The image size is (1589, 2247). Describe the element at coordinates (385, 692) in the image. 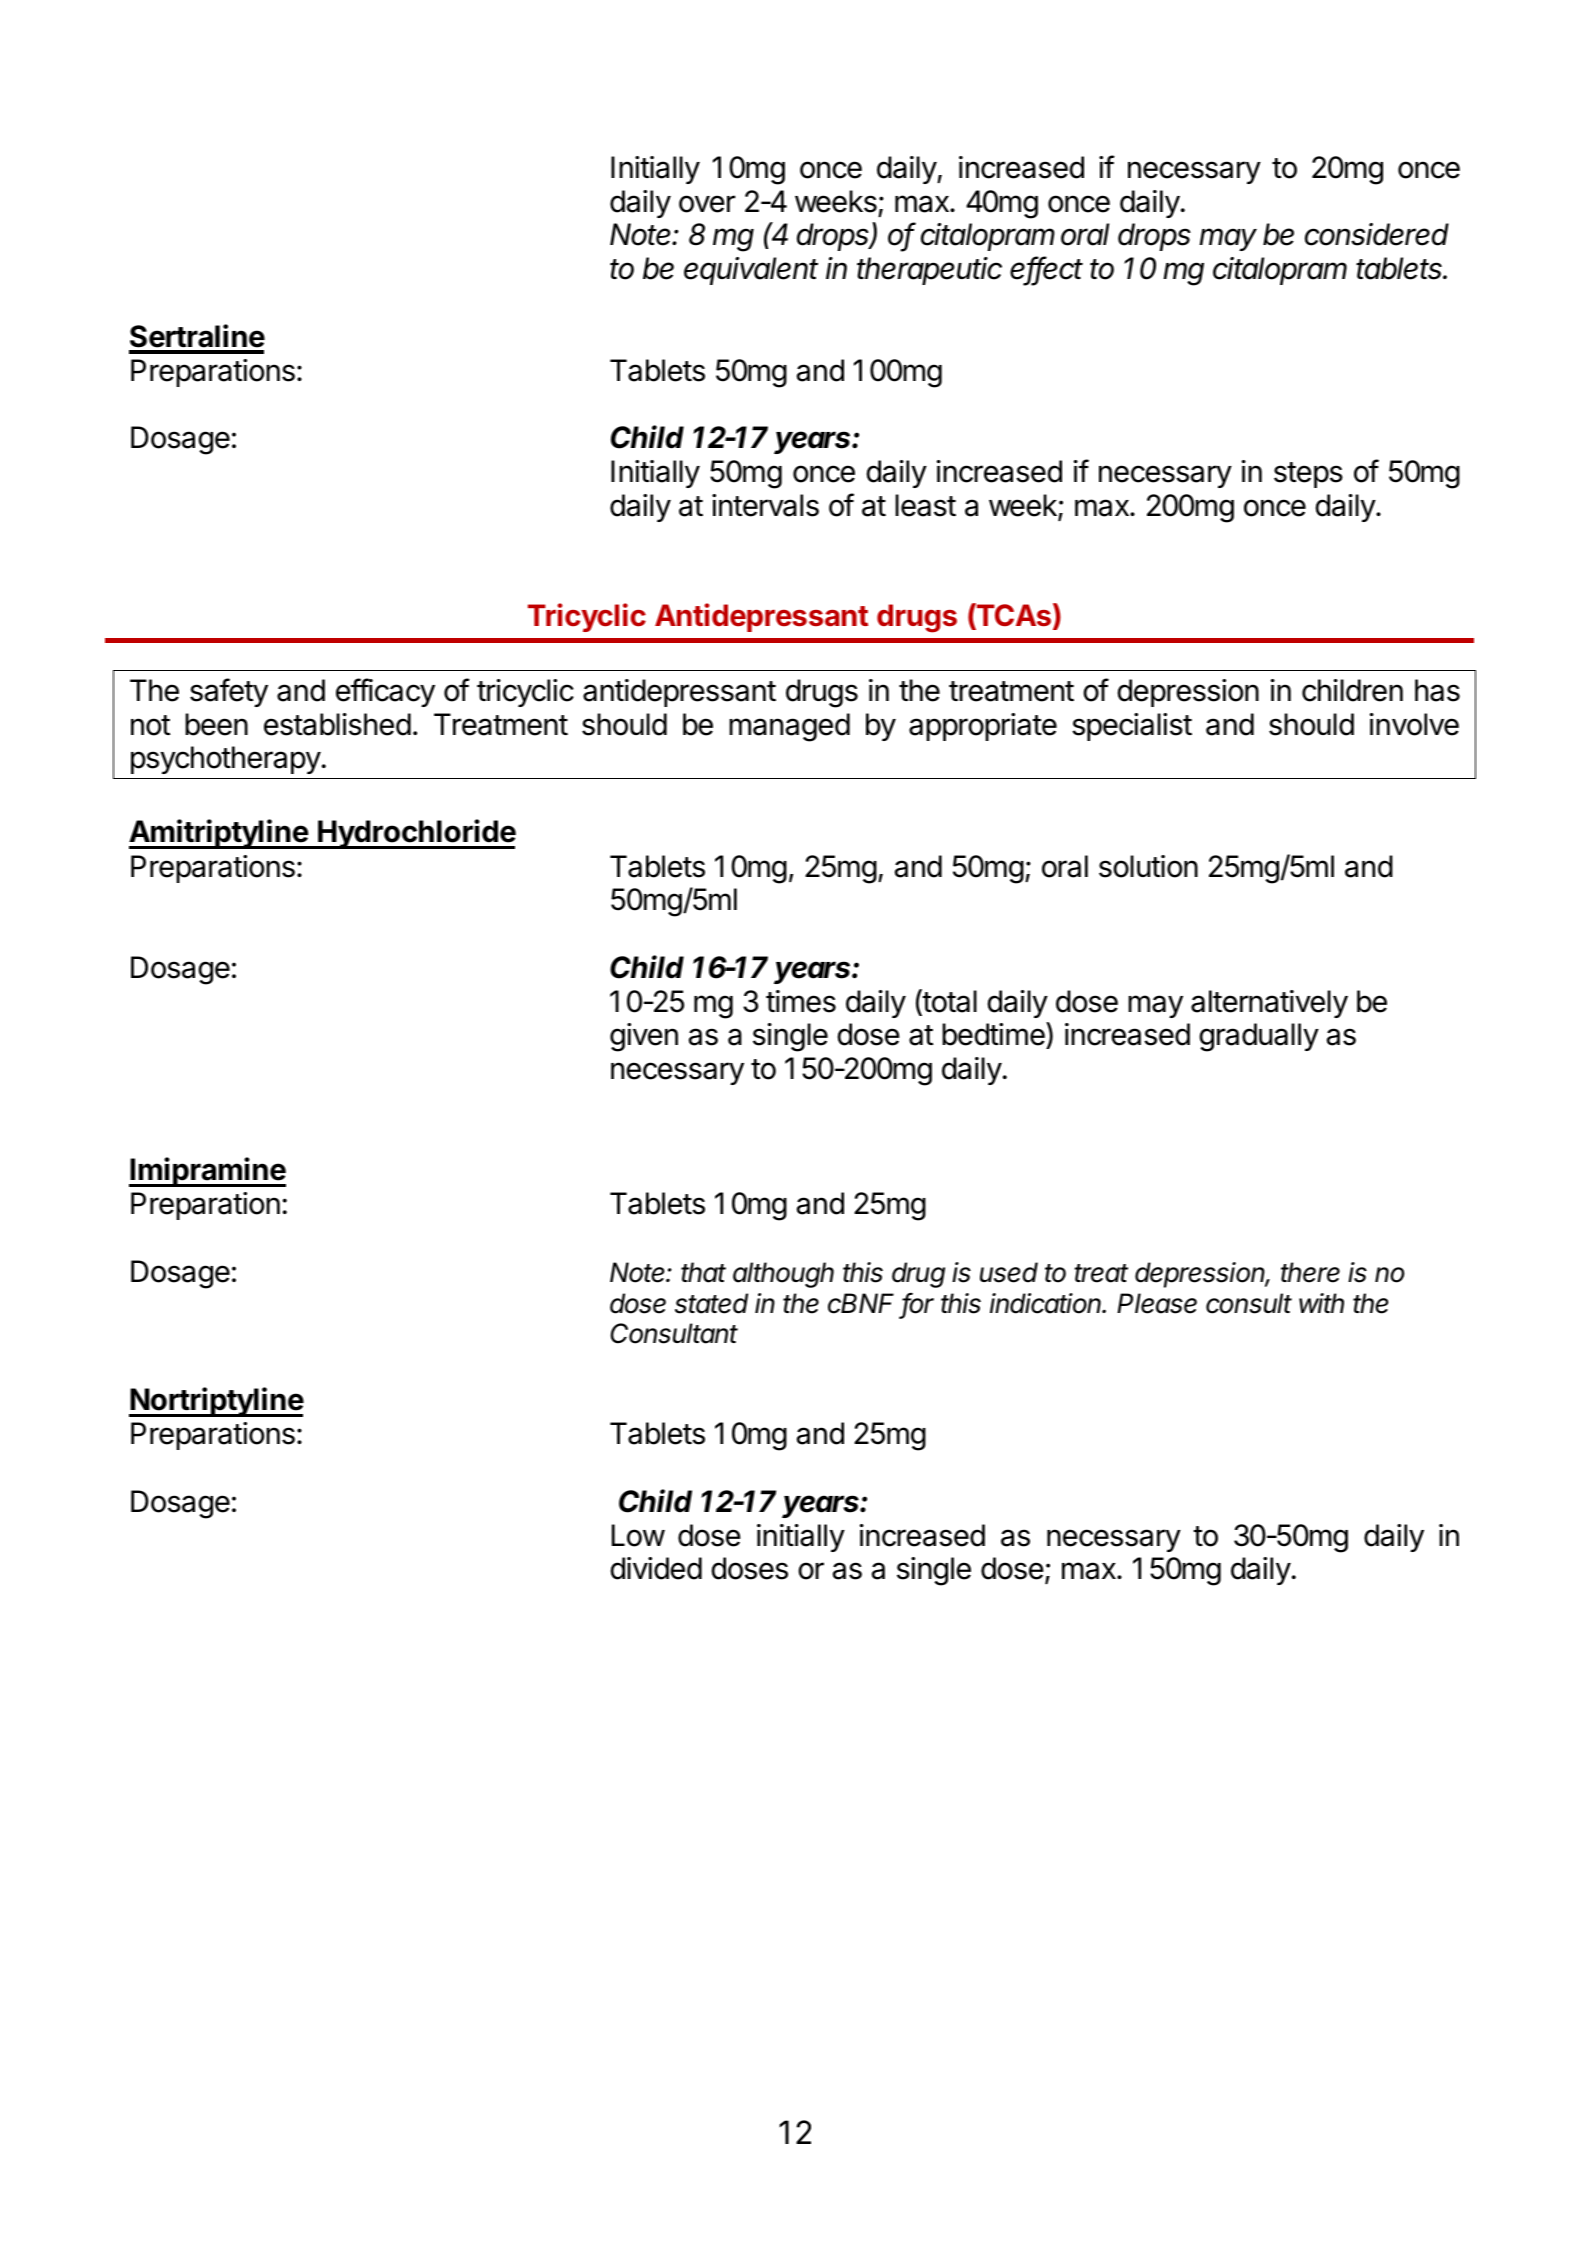

I see `efficacy` at that location.
